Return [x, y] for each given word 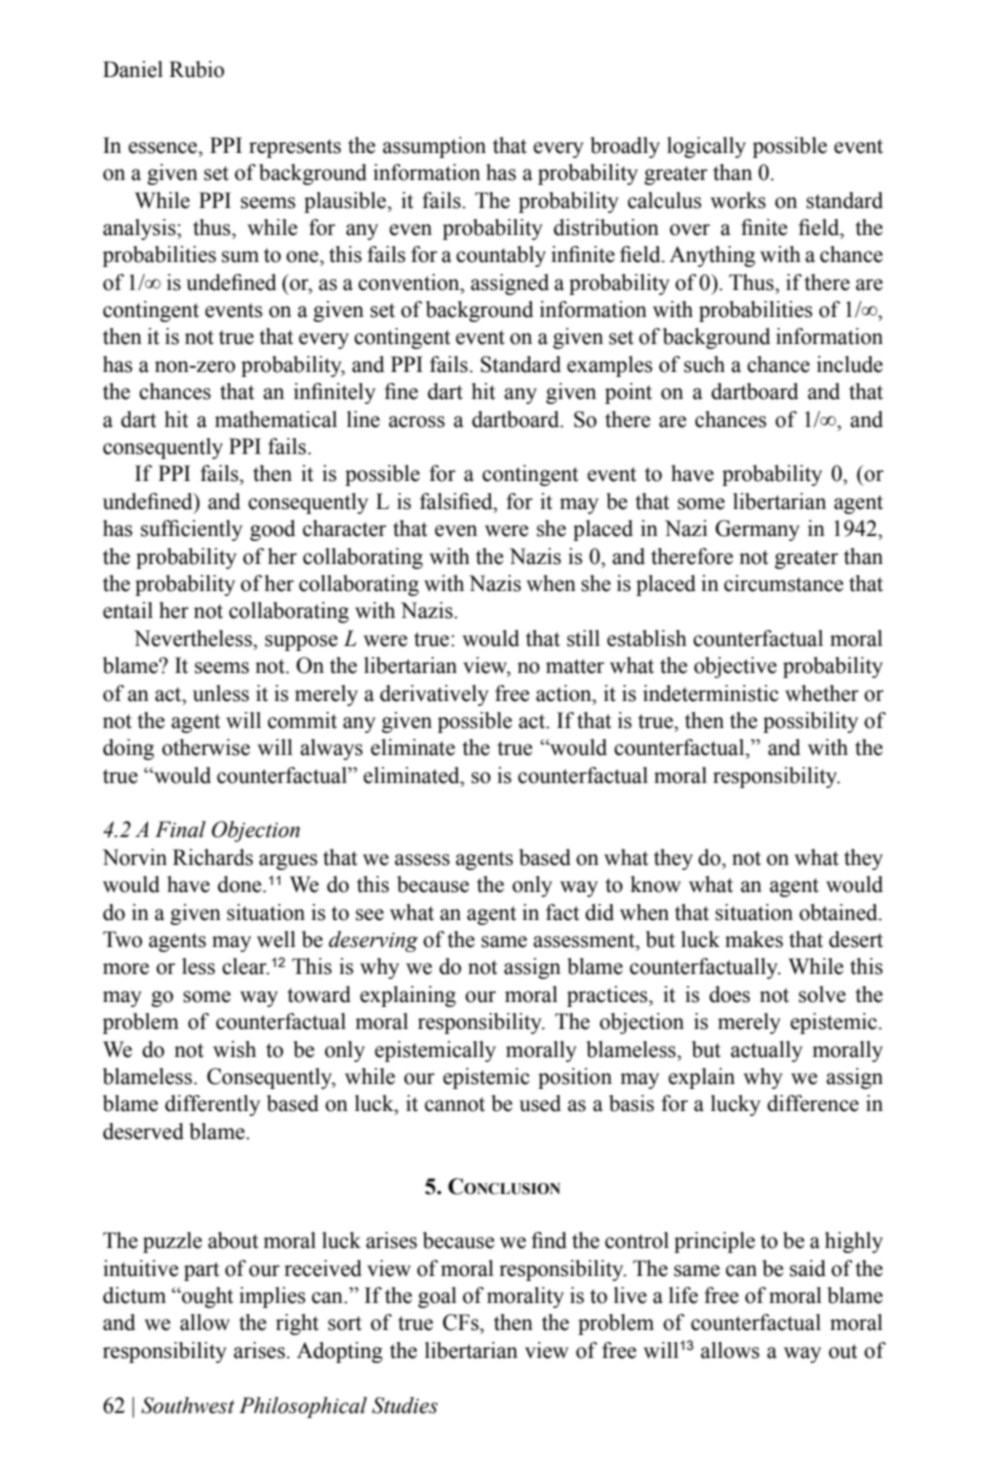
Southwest [188, 1405]
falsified [457, 501]
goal [437, 1297]
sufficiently [192, 530]
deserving [373, 941]
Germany [757, 530]
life [683, 1295]
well [276, 939]
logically [706, 147]
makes [754, 939]
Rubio [196, 69]
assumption [434, 147]
